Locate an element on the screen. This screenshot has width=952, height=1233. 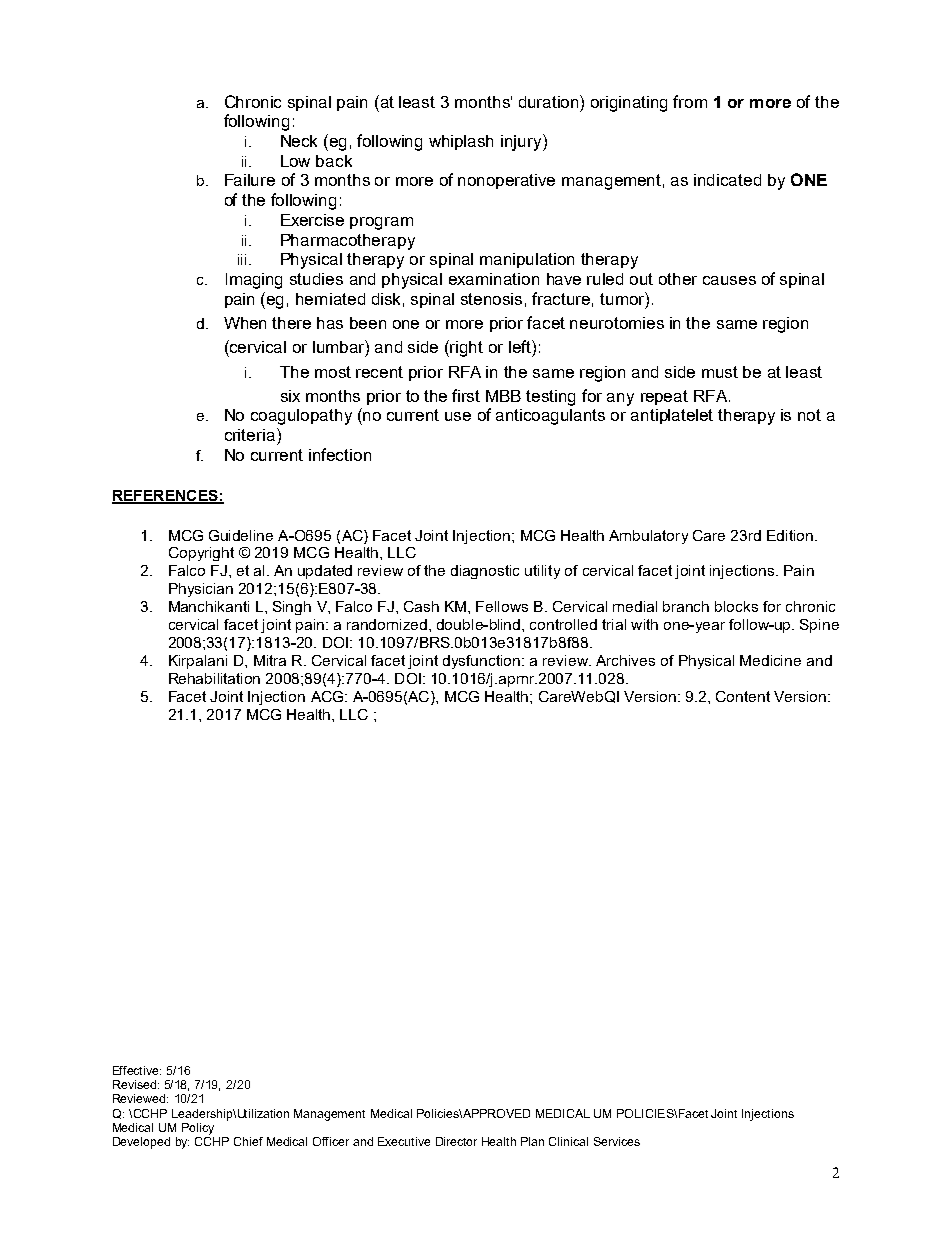
Director is located at coordinates (456, 1141).
